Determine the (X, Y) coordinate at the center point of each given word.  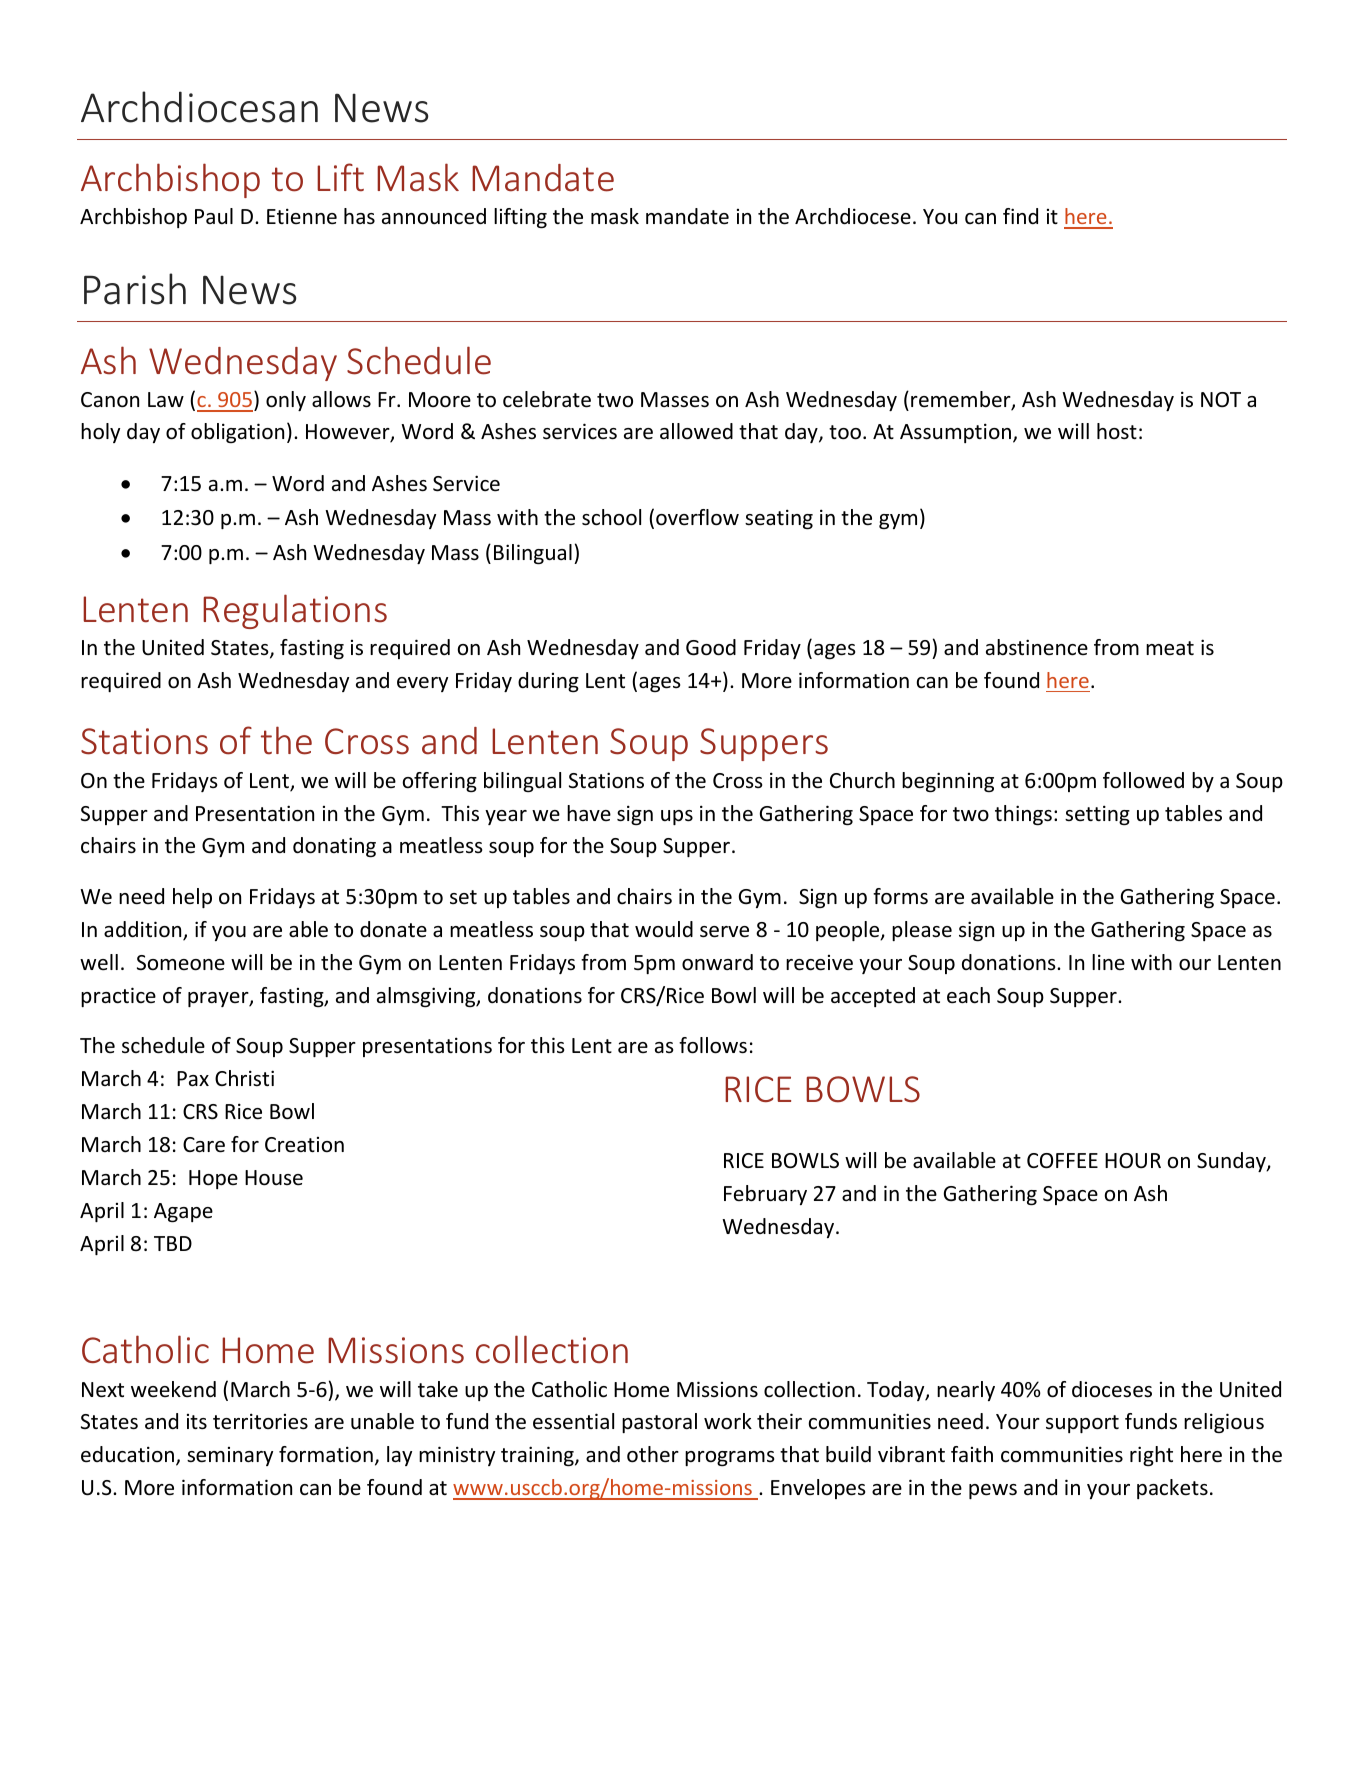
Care (204, 1145)
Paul (214, 216)
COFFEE (1062, 1161)
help (192, 898)
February (765, 1195)
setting (1097, 815)
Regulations (295, 611)
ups (677, 817)
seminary (230, 1456)
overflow (697, 517)
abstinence (1037, 647)
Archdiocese (853, 216)
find (1020, 216)
